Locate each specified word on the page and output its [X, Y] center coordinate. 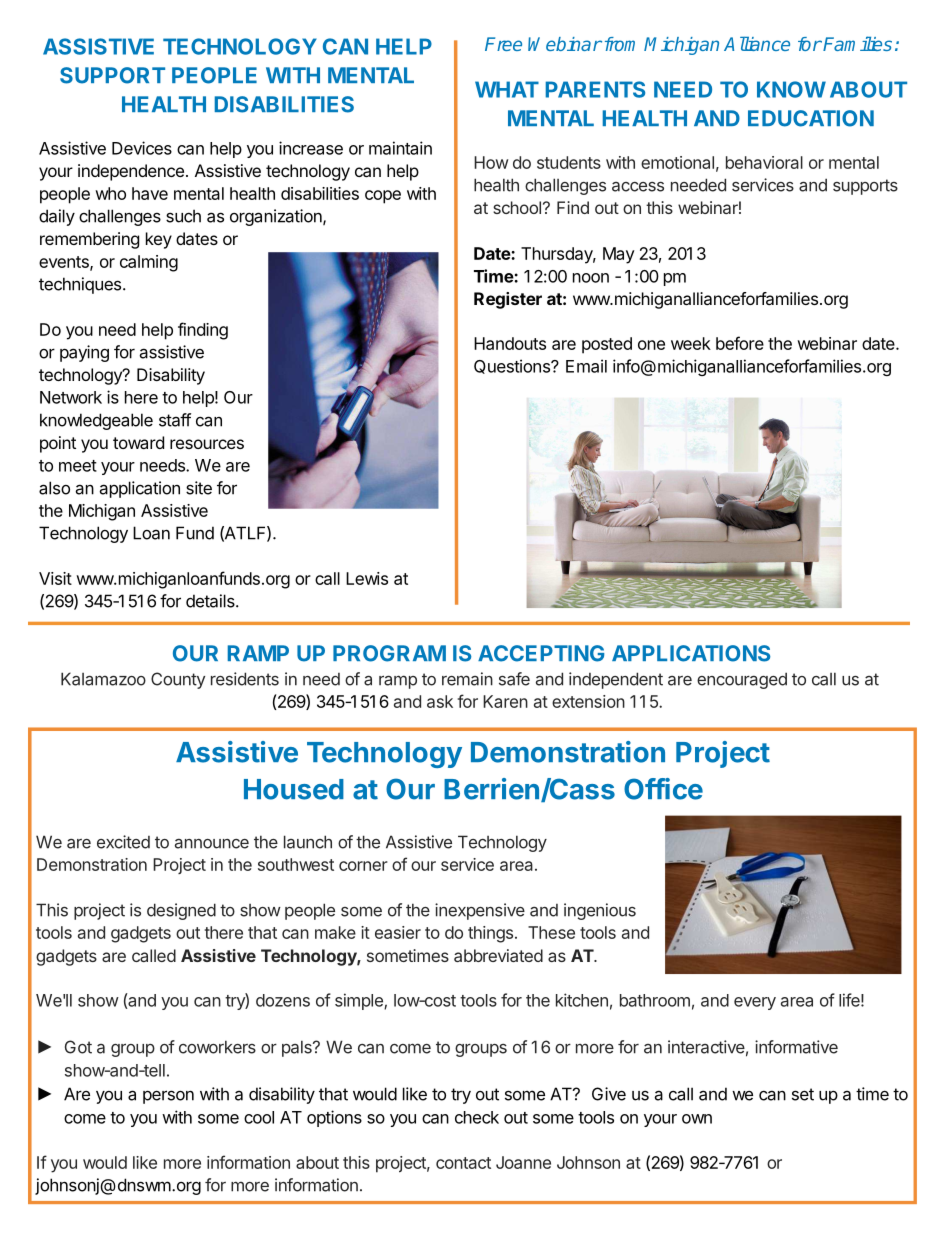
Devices [142, 148]
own [697, 1119]
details [211, 601]
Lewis [367, 578]
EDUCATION [811, 118]
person [168, 1097]
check [477, 1117]
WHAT [507, 89]
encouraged [742, 680]
